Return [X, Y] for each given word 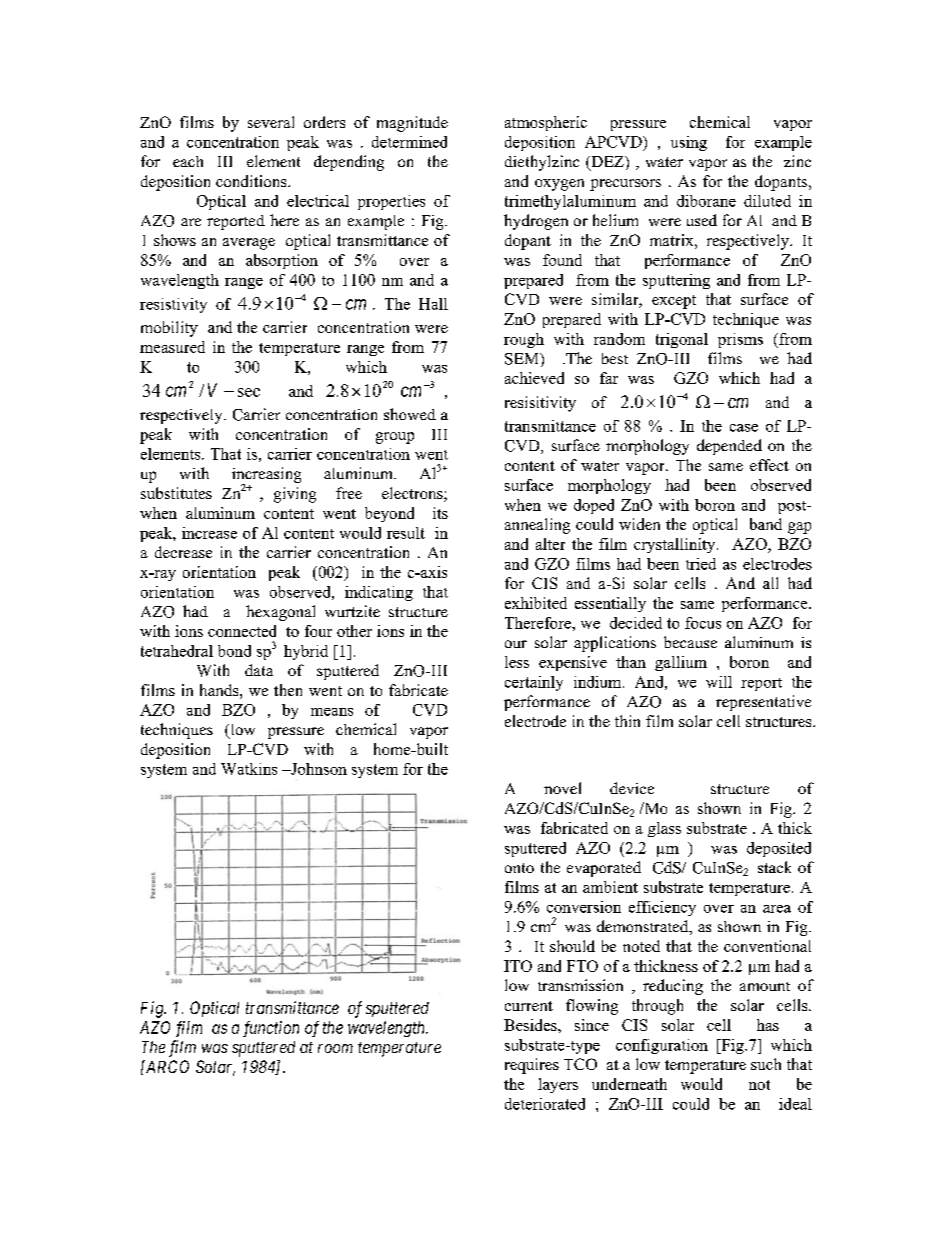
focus [703, 623]
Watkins [249, 769]
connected [242, 631]
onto [519, 868]
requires [532, 1066]
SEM [523, 359]
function [271, 1029]
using [689, 143]
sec [249, 392]
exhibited [536, 603]
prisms [740, 340]
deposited [779, 849]
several [271, 122]
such [766, 1064]
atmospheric [546, 123]
